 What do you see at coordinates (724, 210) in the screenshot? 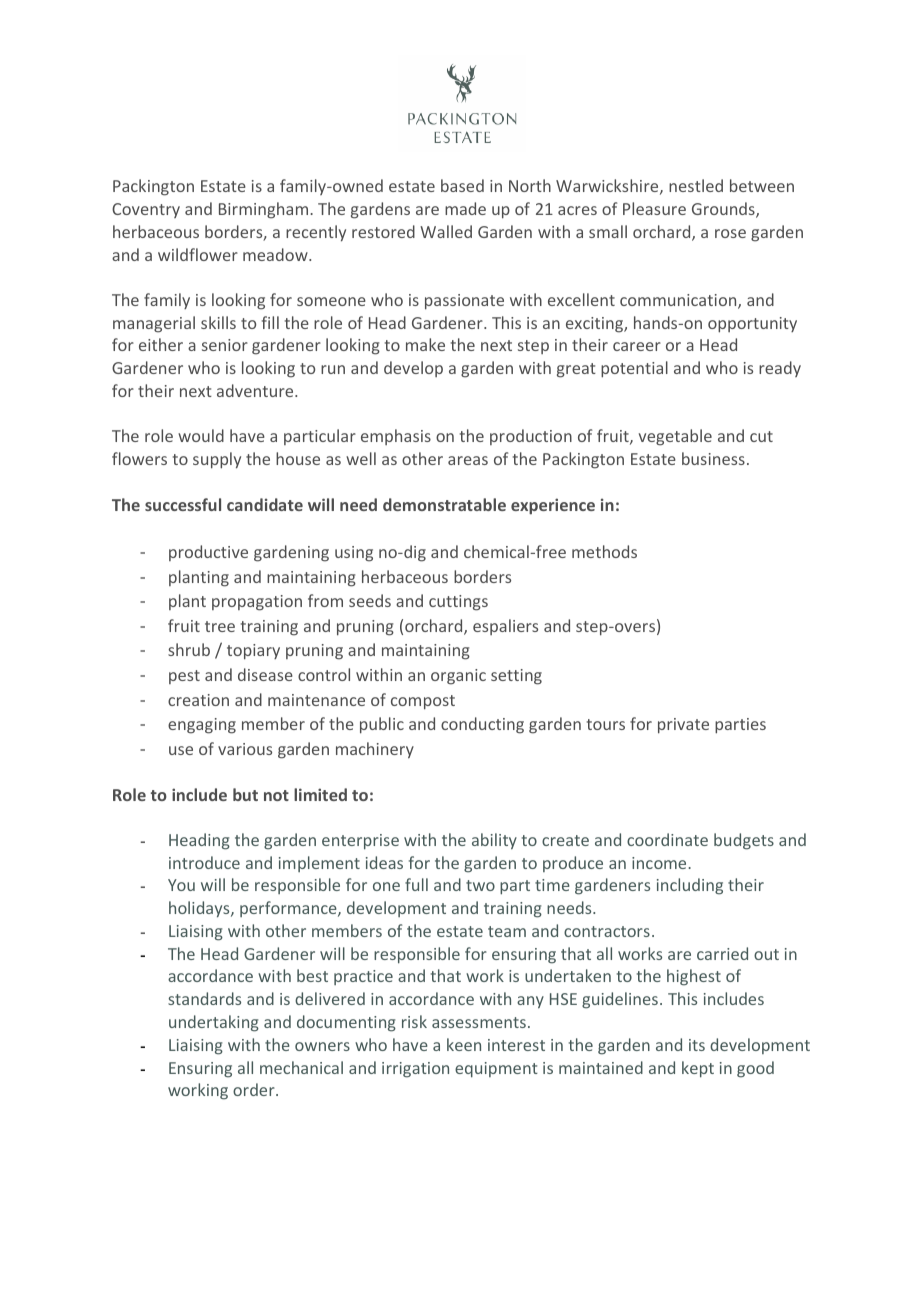
I see `Grounds` at bounding box center [724, 210].
